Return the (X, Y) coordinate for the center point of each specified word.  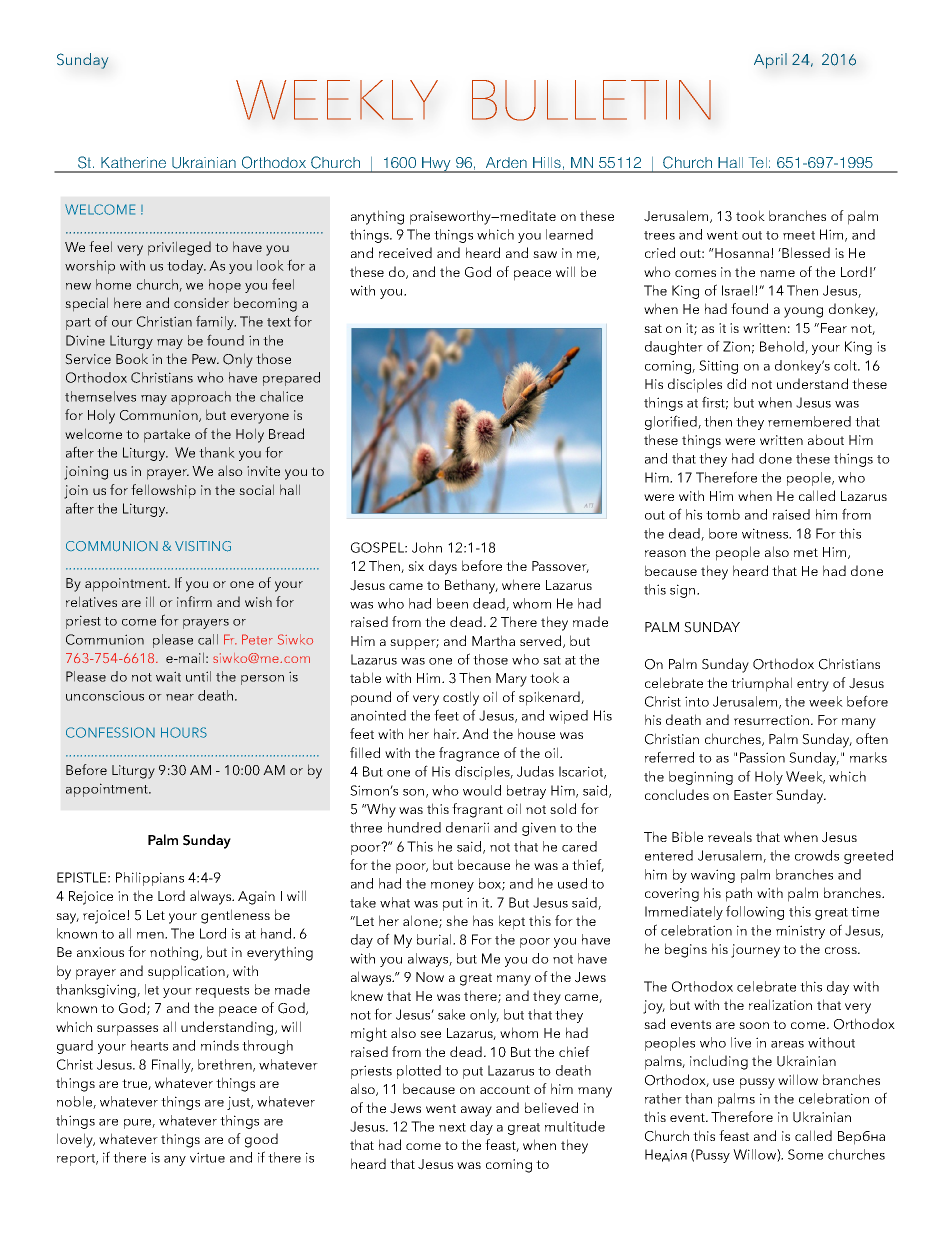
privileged (179, 248)
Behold (783, 347)
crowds (817, 855)
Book (132, 358)
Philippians (150, 879)
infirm (194, 601)
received (405, 252)
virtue (207, 1157)
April (770, 61)
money (452, 887)
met (806, 552)
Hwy (436, 165)
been (452, 603)
